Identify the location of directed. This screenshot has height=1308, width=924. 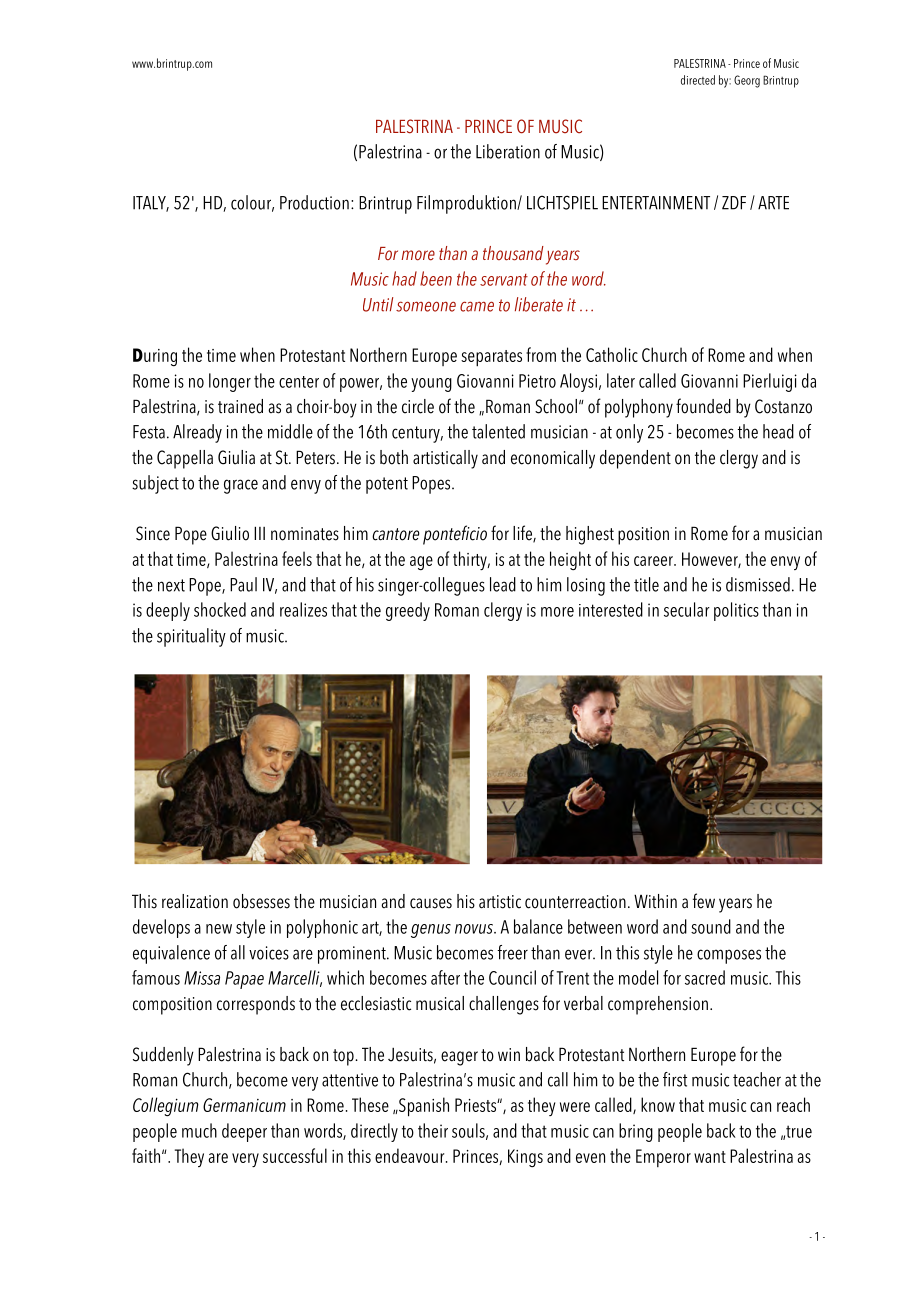
(698, 80).
